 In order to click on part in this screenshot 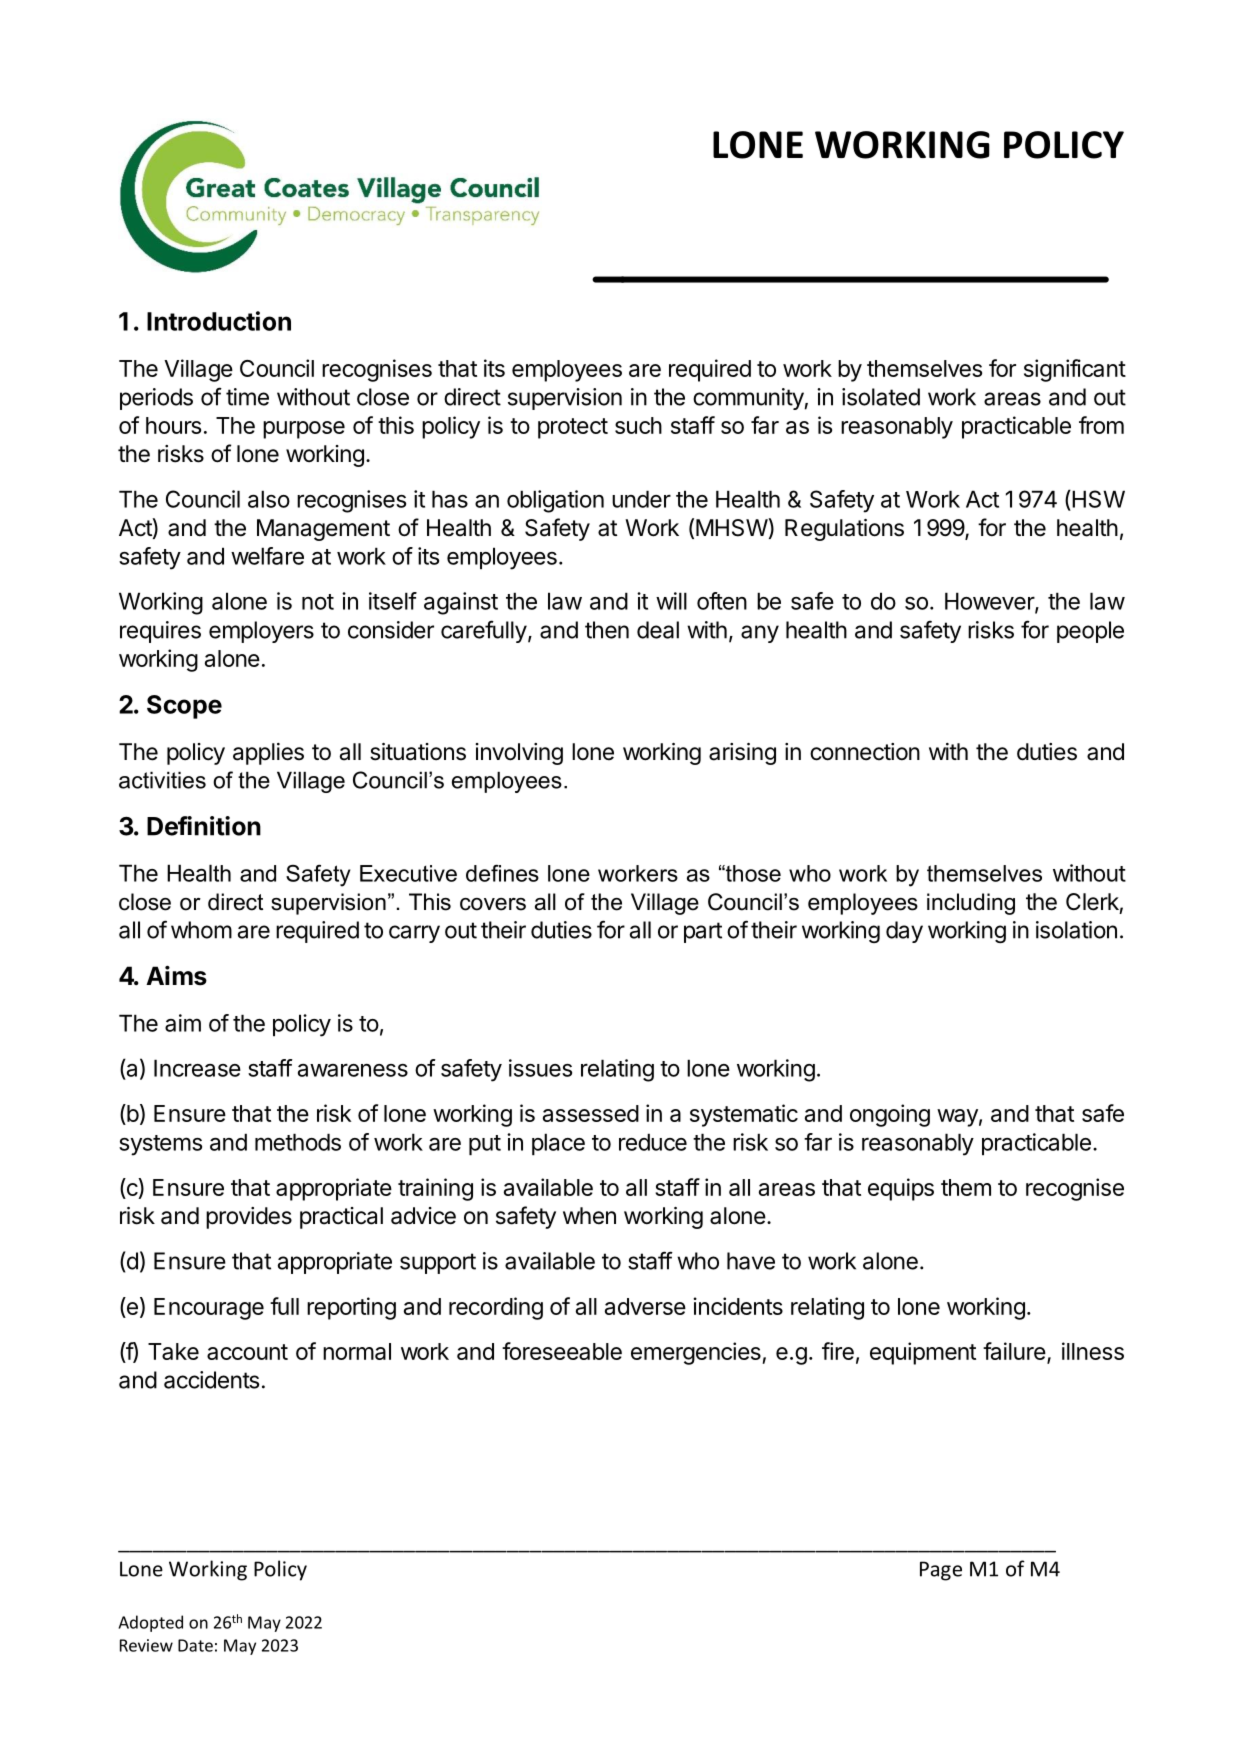, I will do `click(703, 932)`.
